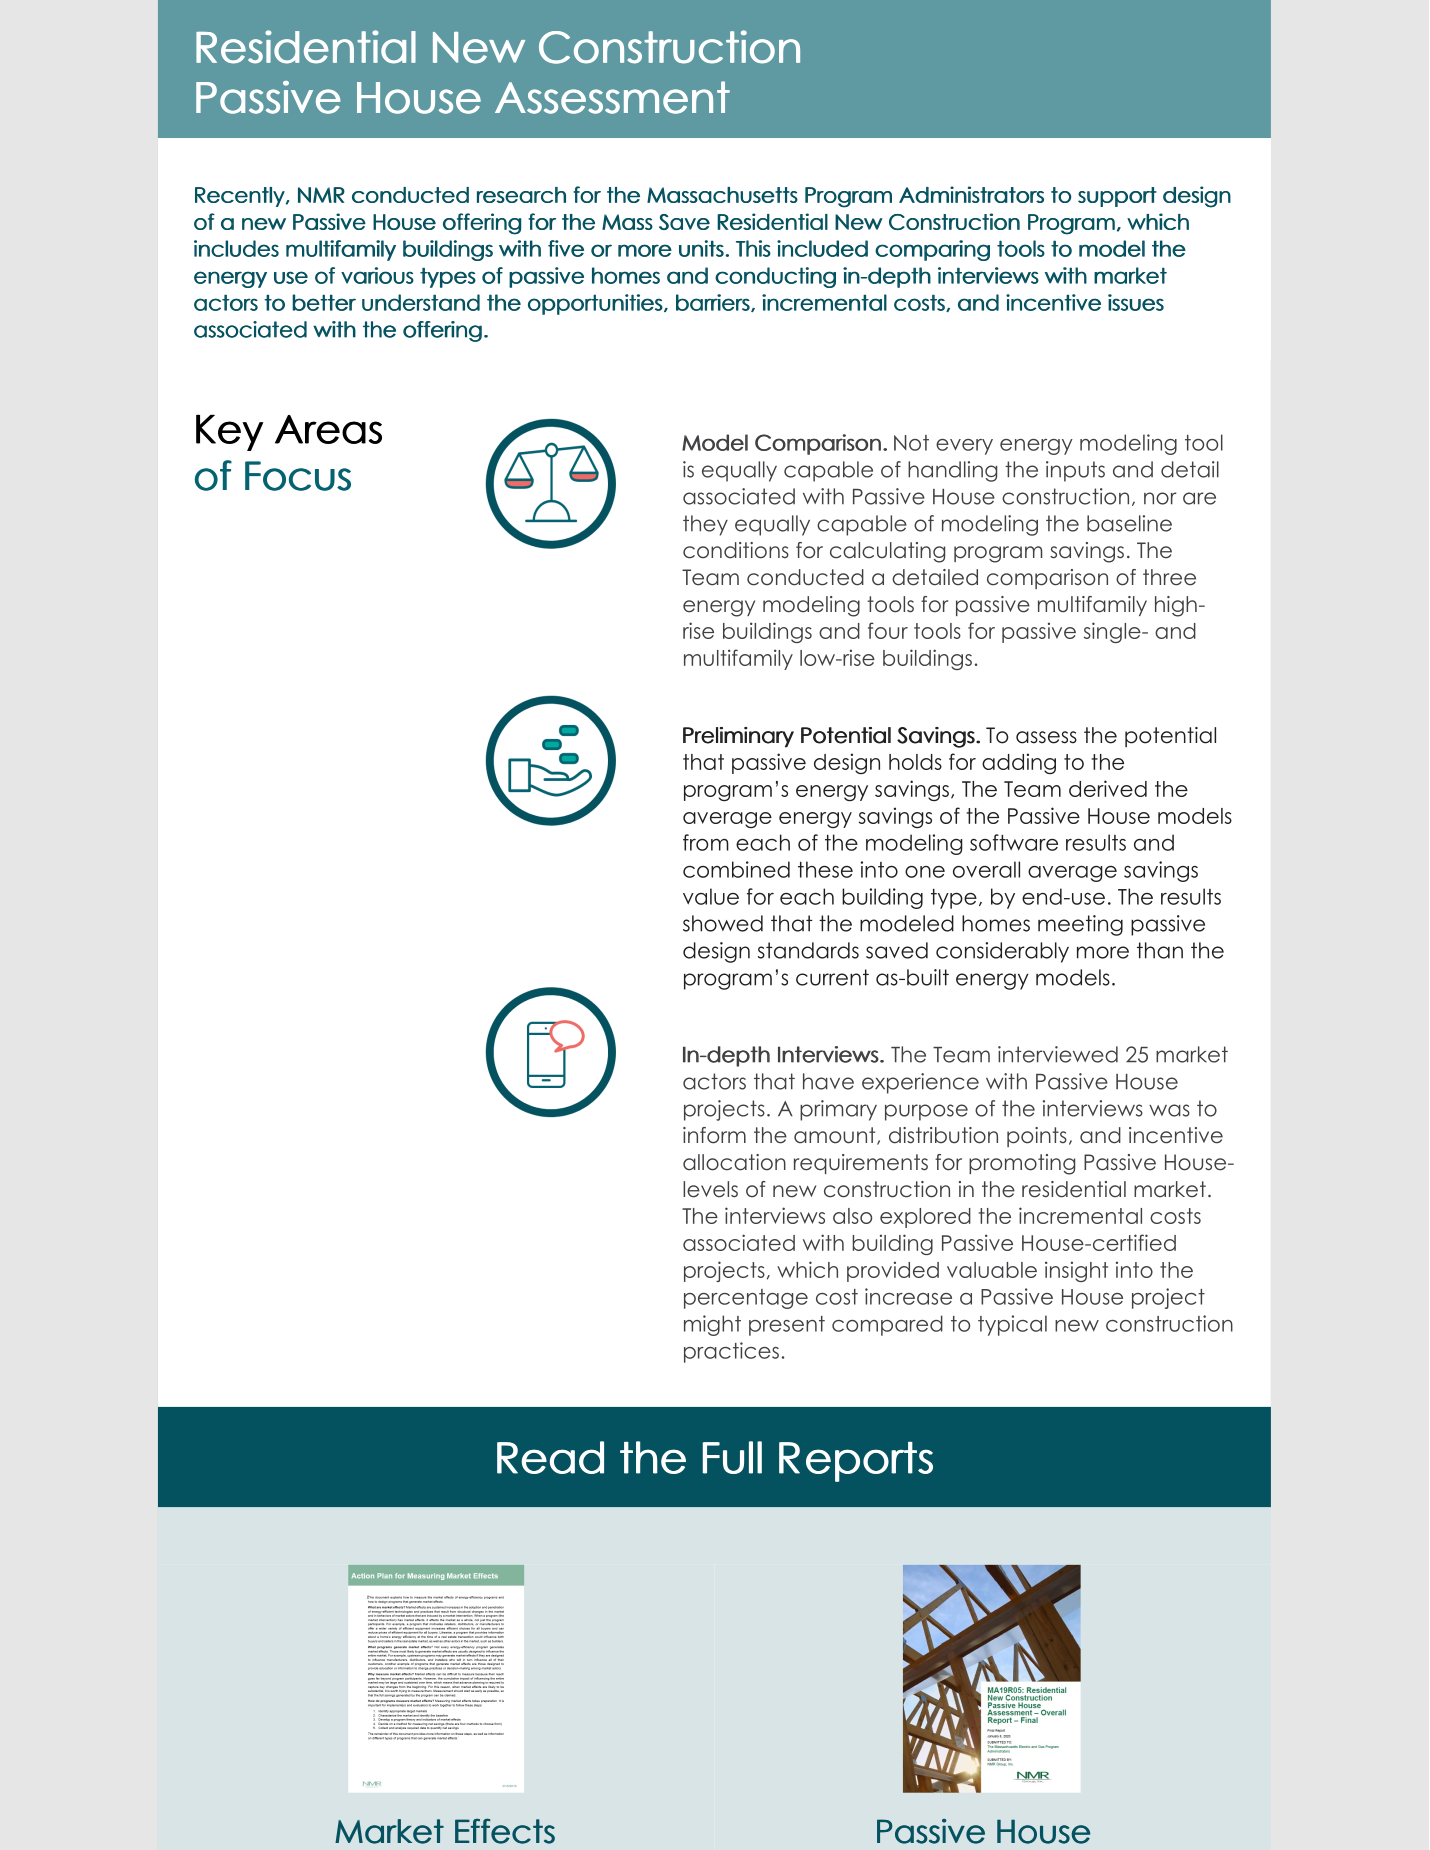  Describe the element at coordinates (1058, 1054) in the screenshot. I see `interviewed` at that location.
